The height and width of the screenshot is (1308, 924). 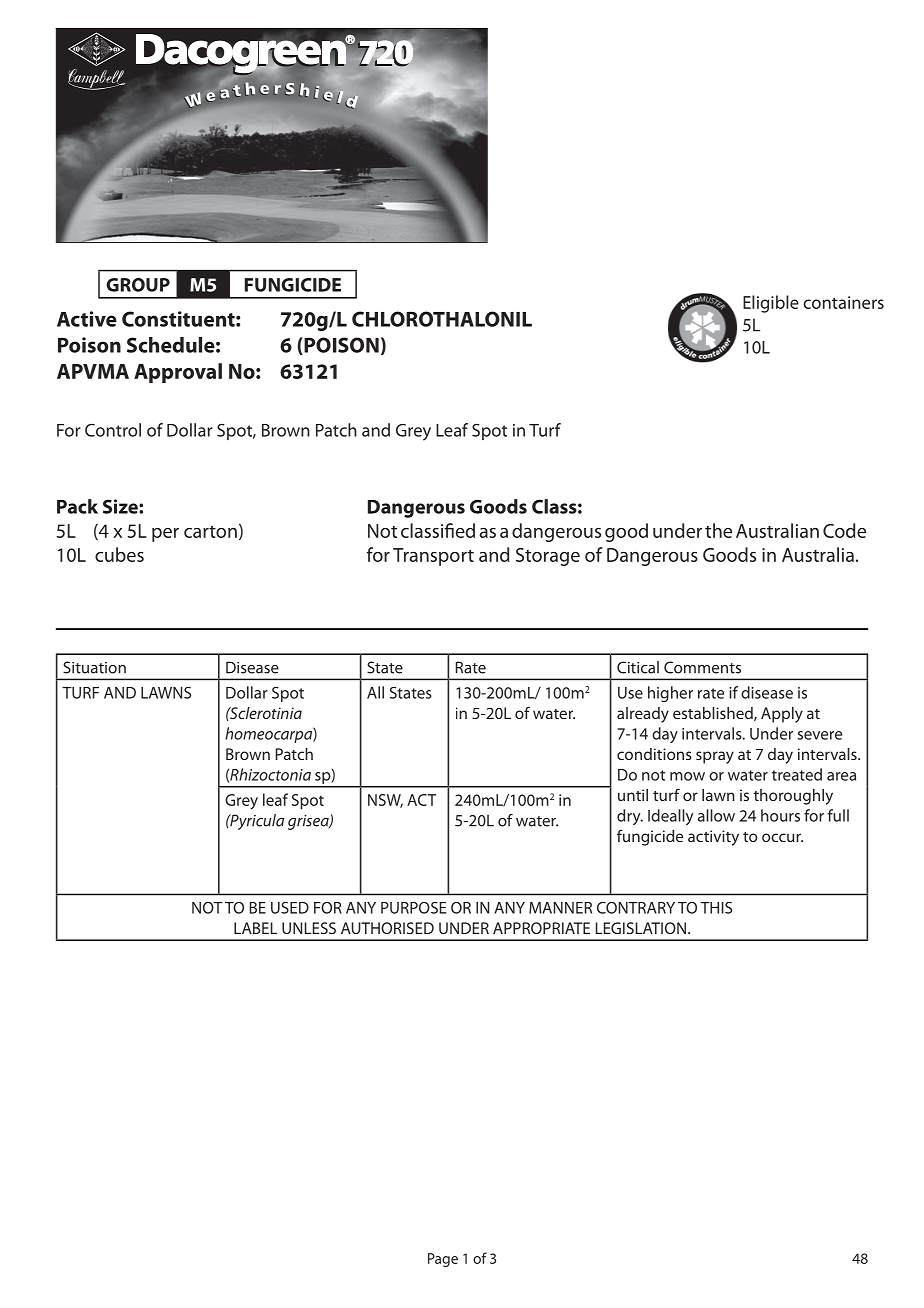 I want to click on Eligible, so click(x=771, y=304).
